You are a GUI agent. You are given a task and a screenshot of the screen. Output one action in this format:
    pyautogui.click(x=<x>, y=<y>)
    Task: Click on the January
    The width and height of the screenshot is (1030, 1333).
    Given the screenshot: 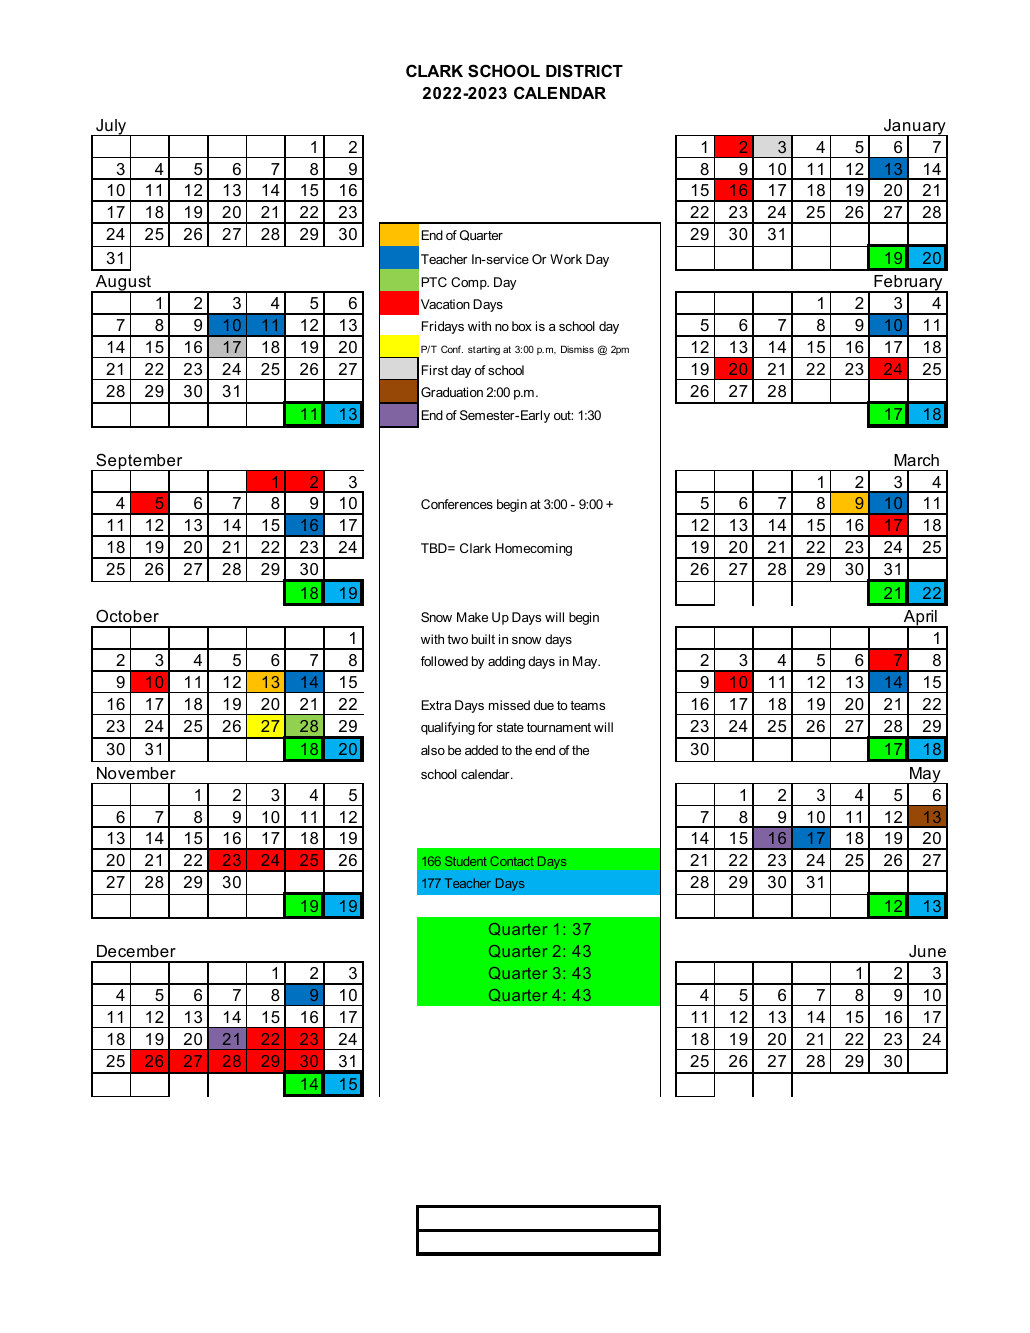 What is the action you would take?
    pyautogui.click(x=915, y=128)
